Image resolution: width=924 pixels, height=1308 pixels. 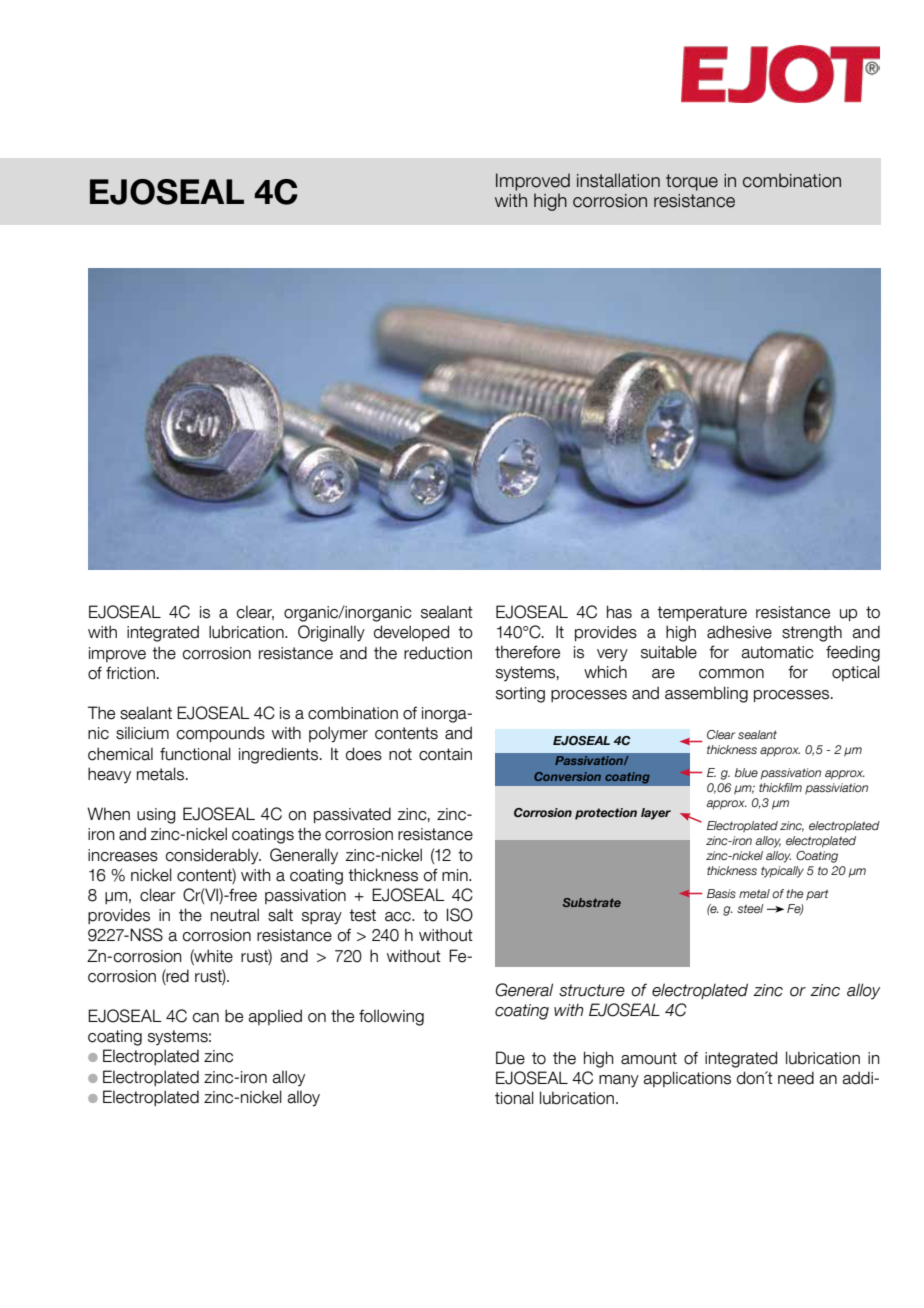 I want to click on Due, so click(x=510, y=1058).
